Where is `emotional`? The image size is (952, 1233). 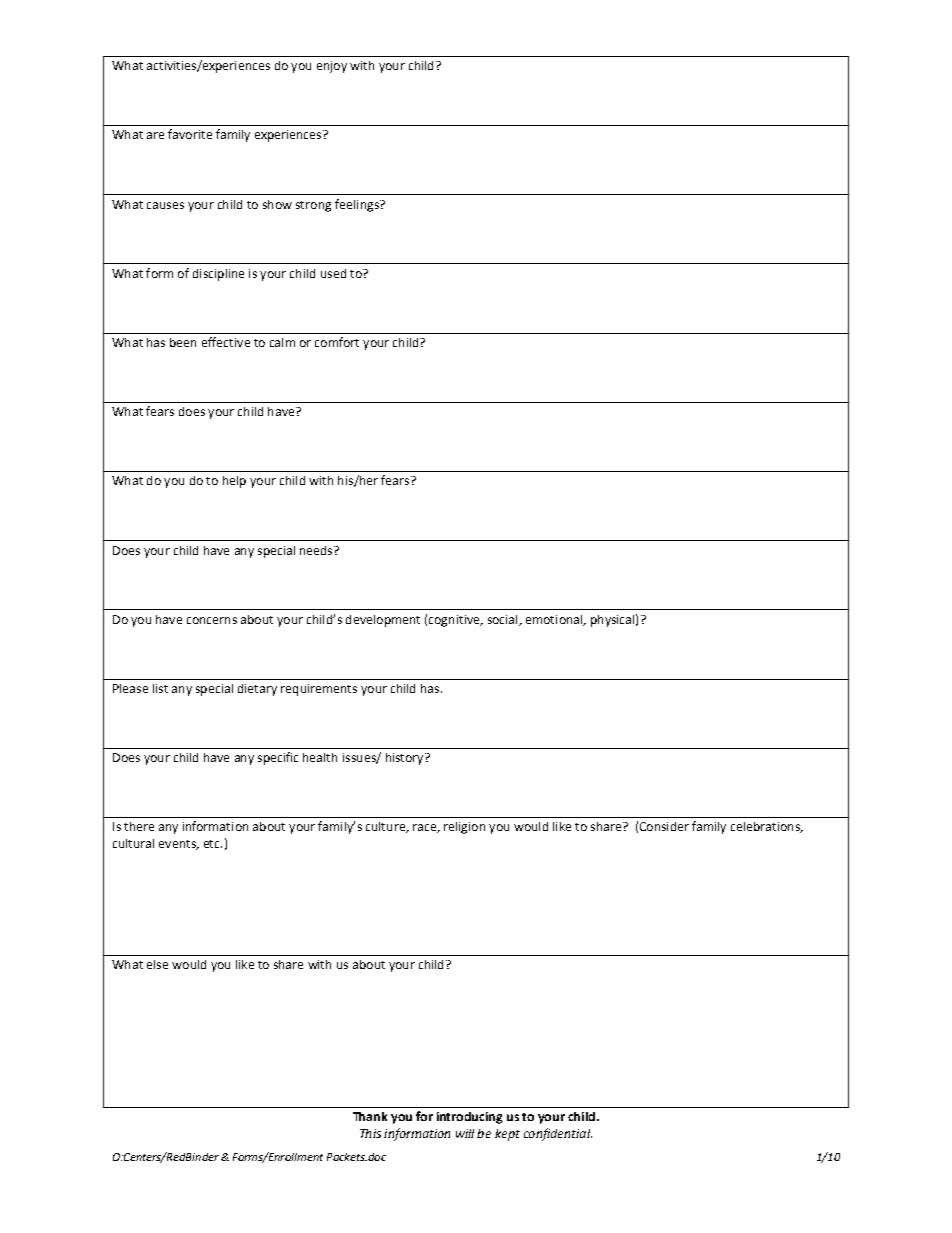 emotional is located at coordinates (555, 620).
